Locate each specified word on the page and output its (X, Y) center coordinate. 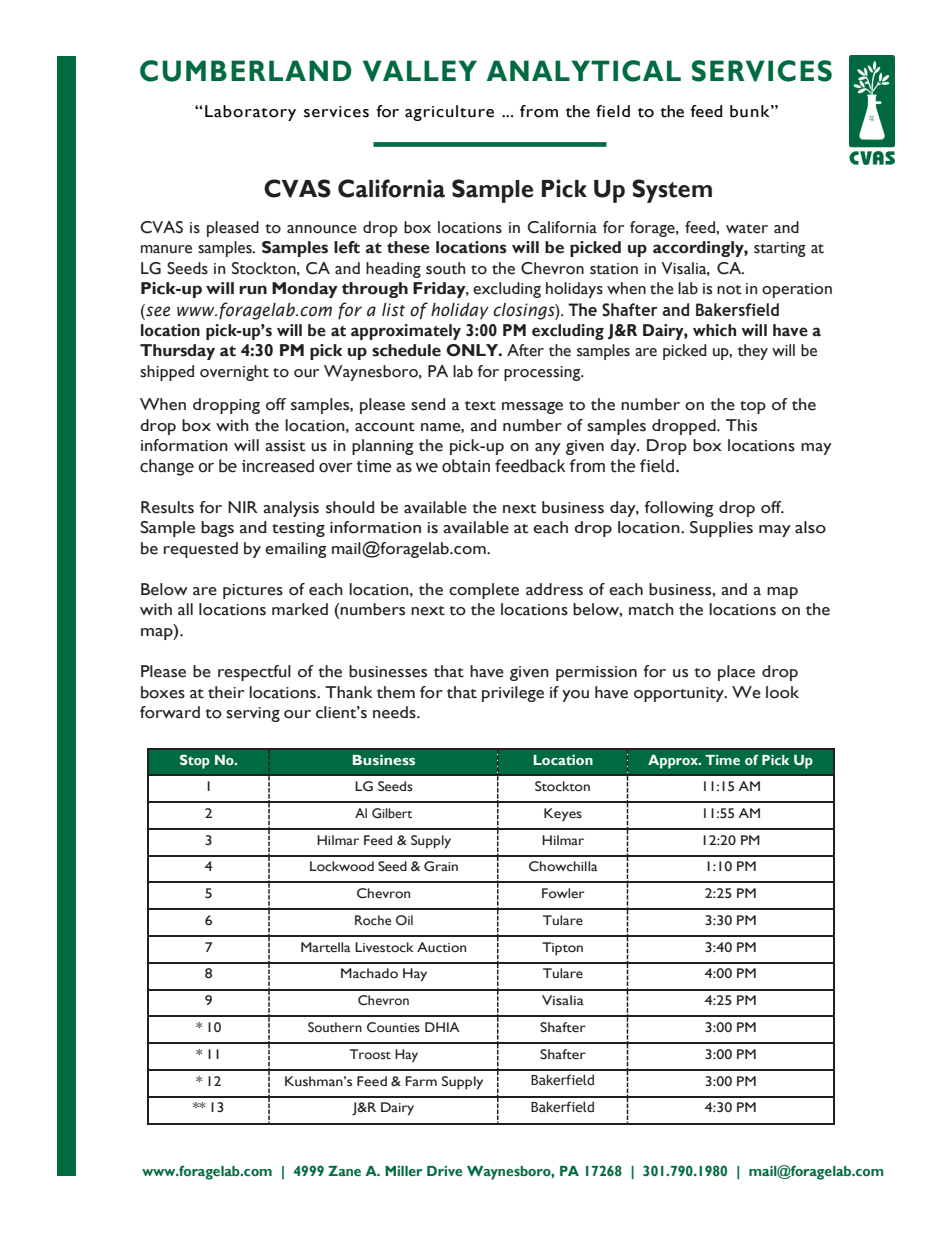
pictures (253, 591)
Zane (344, 1171)
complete (484, 591)
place (736, 673)
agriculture (449, 113)
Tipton (562, 949)
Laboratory (250, 113)
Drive (444, 1170)
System (672, 191)
